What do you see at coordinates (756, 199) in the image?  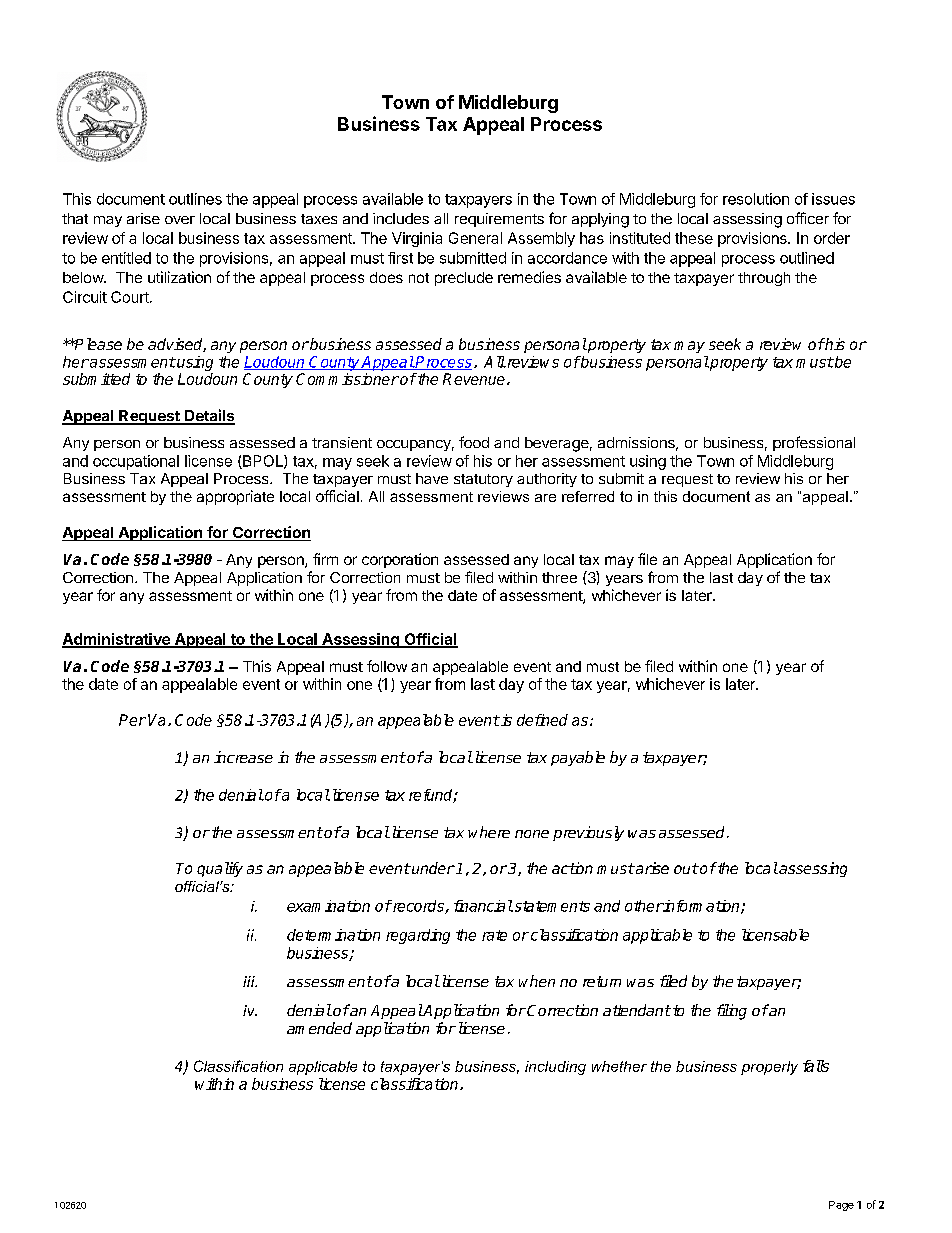 I see `resolution` at bounding box center [756, 199].
